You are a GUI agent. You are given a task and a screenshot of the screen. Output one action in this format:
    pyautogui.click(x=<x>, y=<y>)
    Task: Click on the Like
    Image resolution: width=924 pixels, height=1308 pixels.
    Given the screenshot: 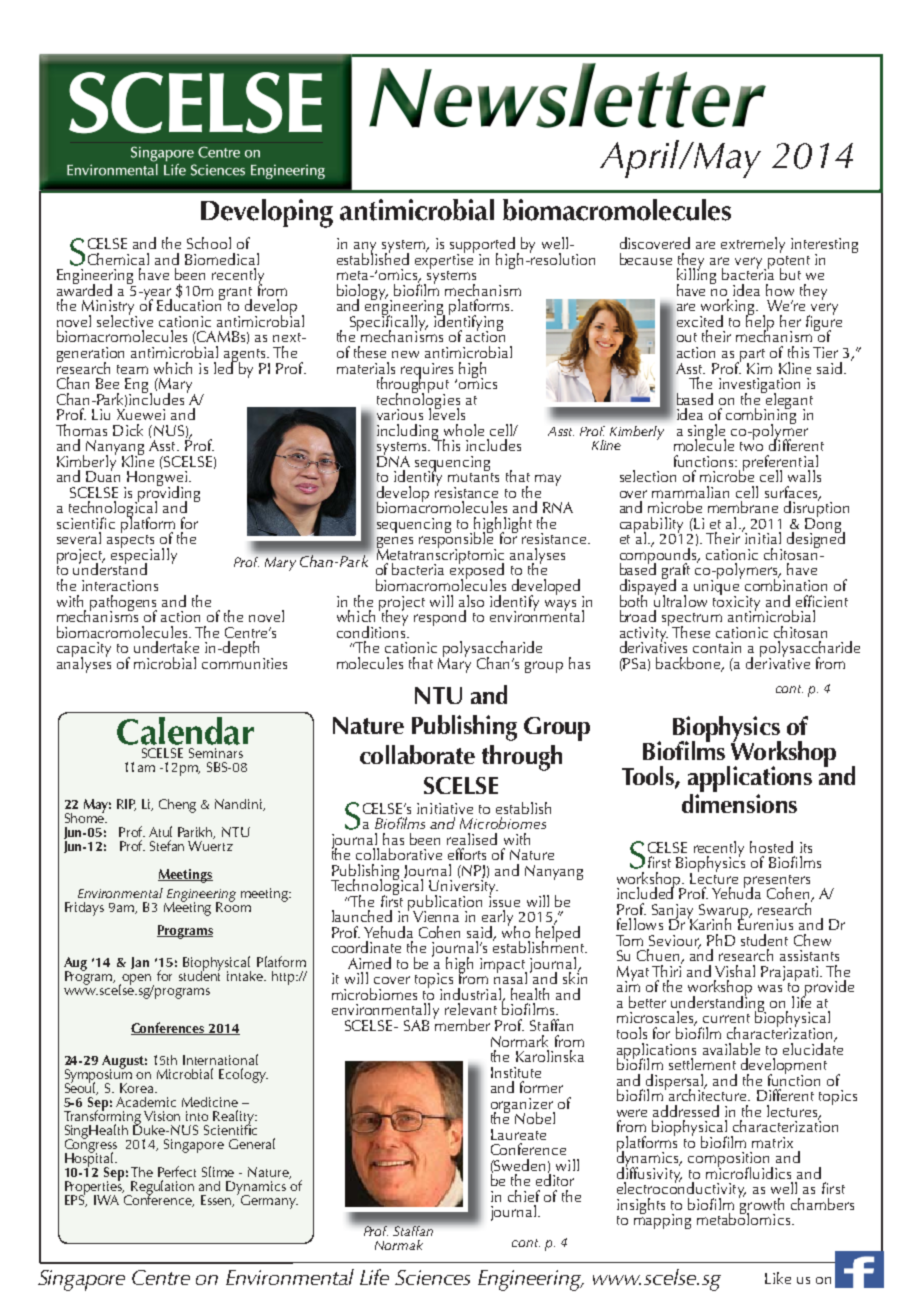 What is the action you would take?
    pyautogui.click(x=778, y=1278)
